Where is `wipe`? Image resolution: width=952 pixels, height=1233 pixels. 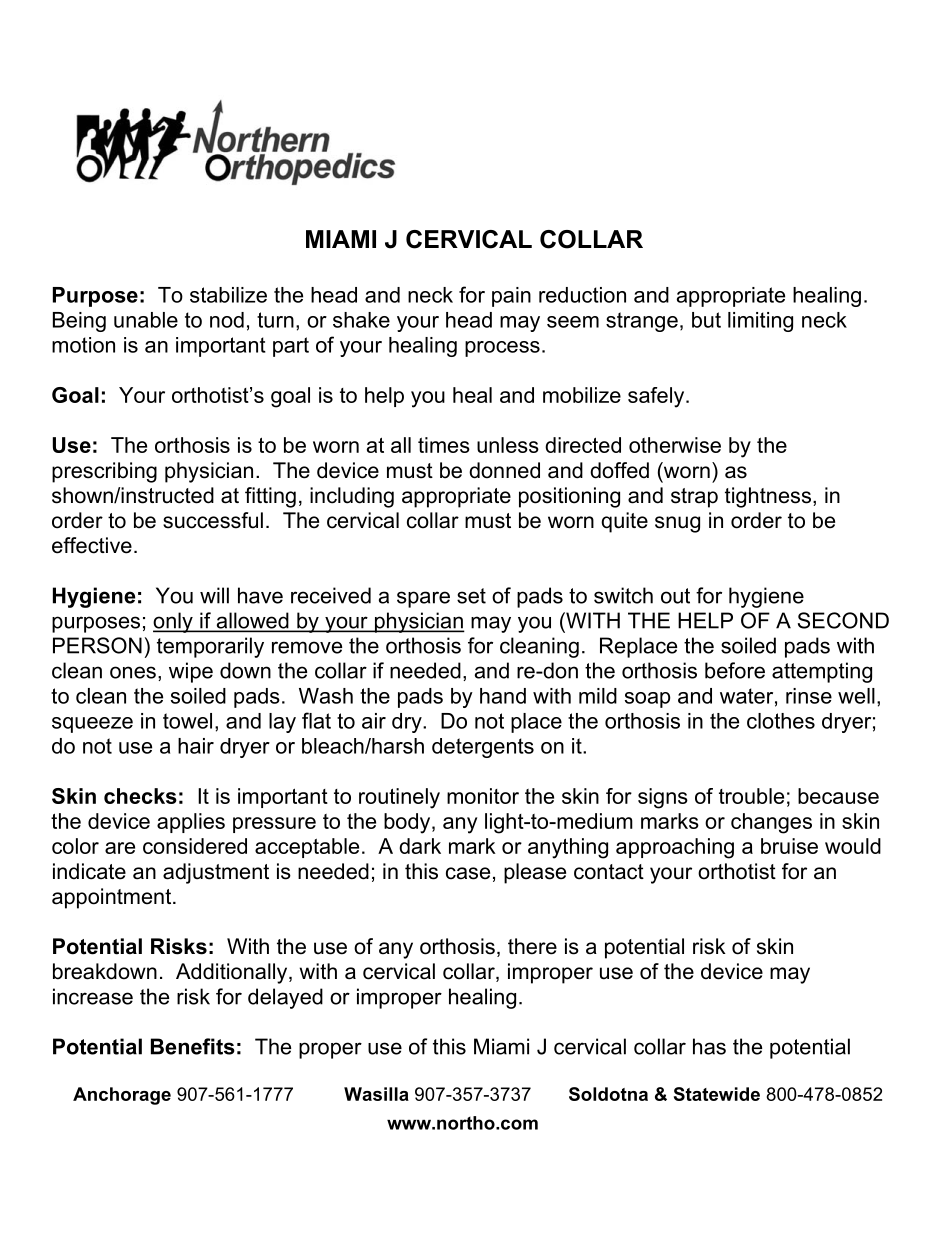 wipe is located at coordinates (191, 672).
